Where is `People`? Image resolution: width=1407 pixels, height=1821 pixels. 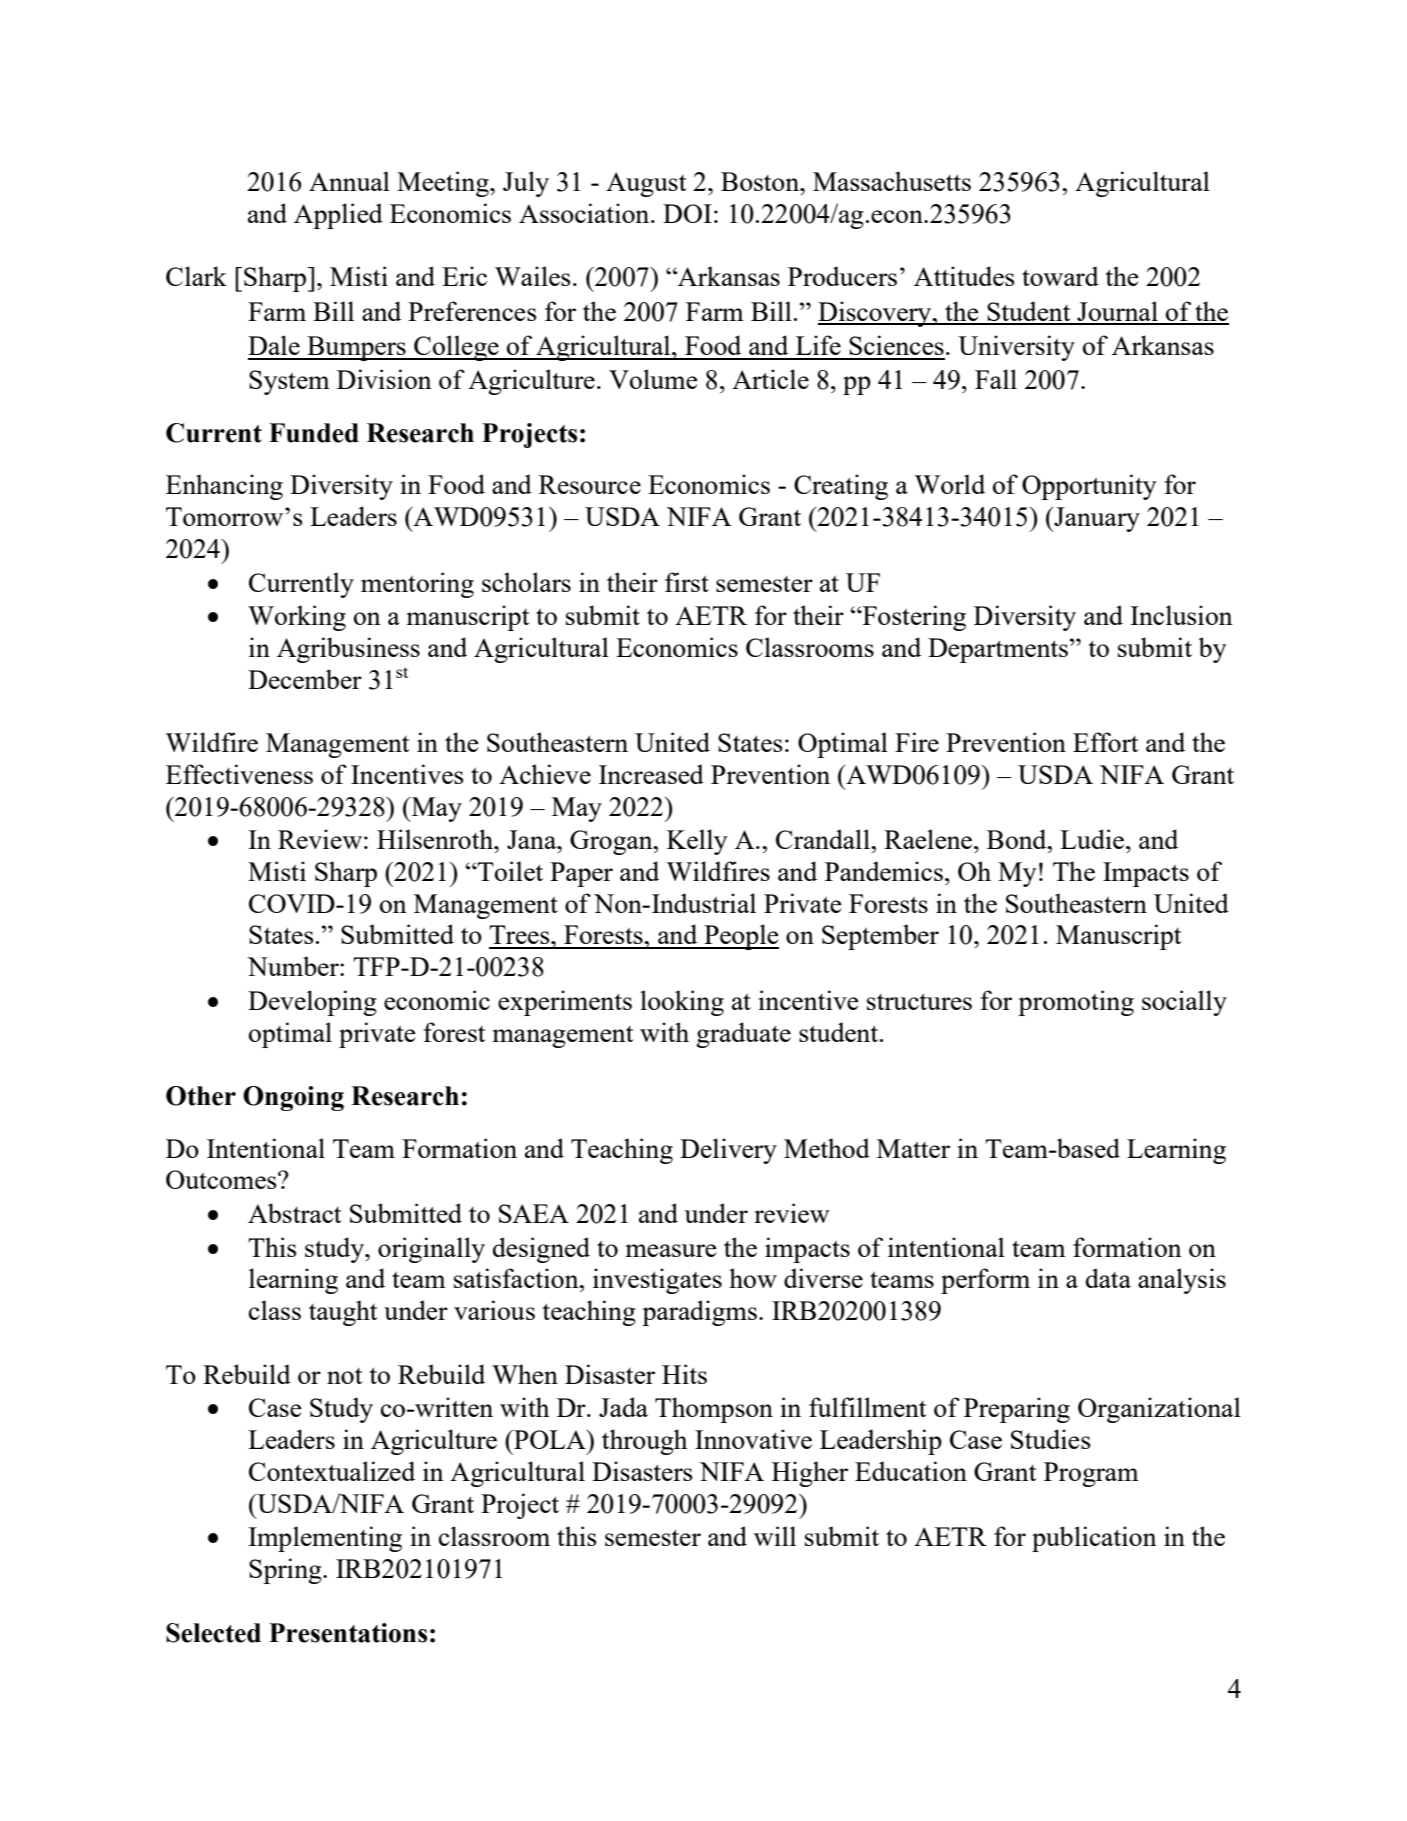 People is located at coordinates (740, 937).
